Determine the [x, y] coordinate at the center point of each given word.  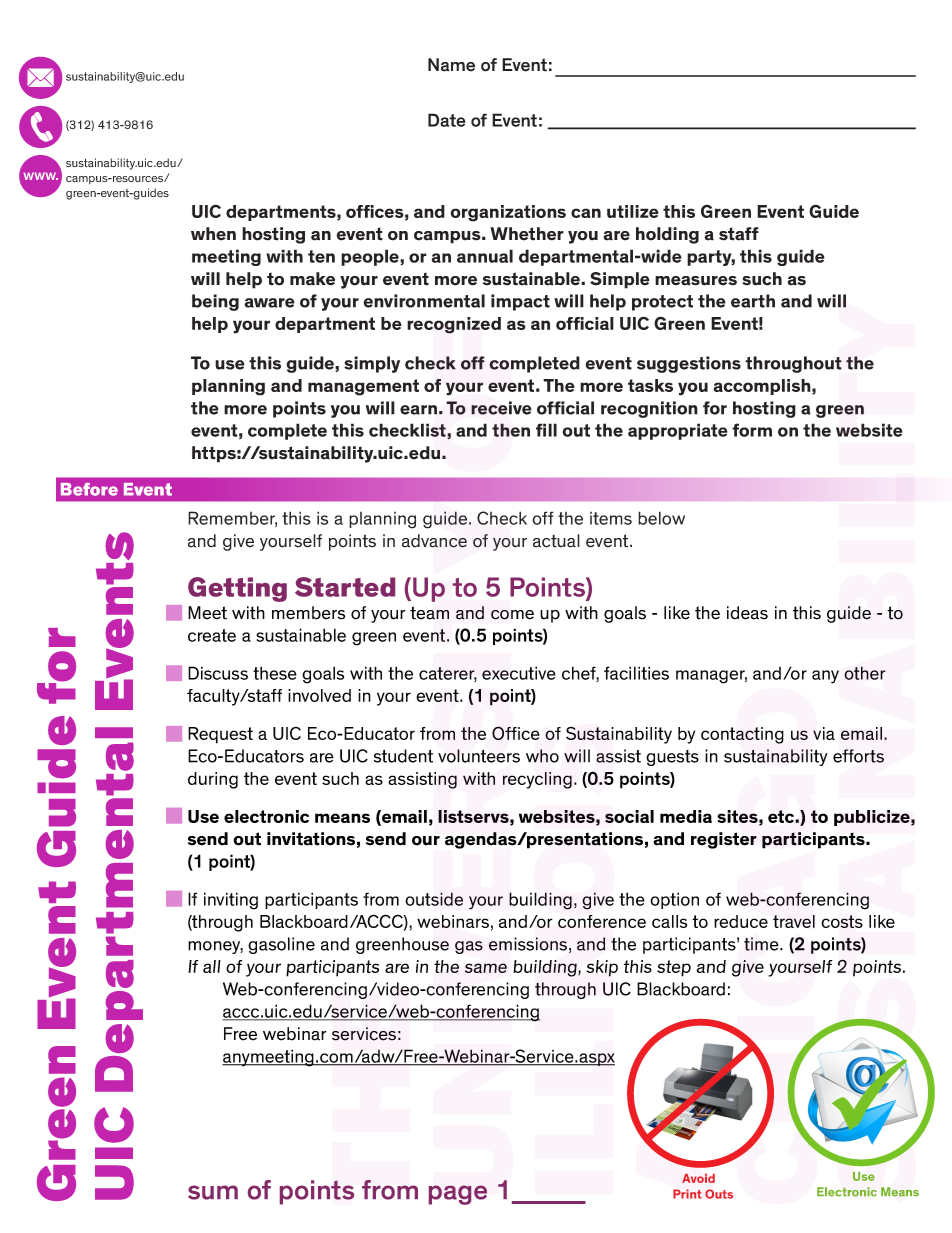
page [458, 1195]
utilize [633, 211]
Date [447, 120]
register [724, 840]
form [752, 430]
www [41, 176]
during [213, 780]
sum [213, 1192]
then [511, 430]
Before [89, 489]
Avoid [698, 1178]
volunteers [479, 756]
